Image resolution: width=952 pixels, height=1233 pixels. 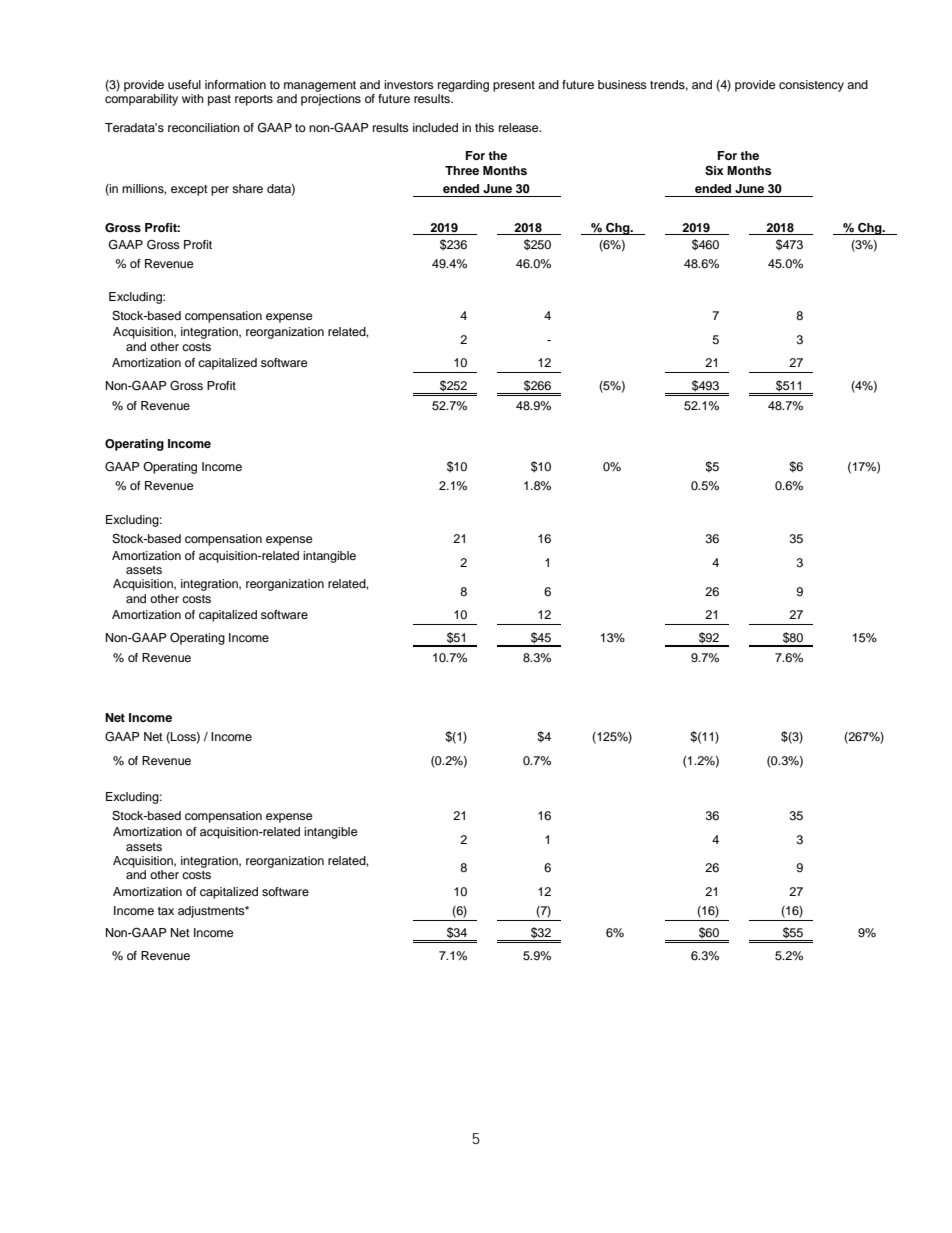 I want to click on Six, so click(x=714, y=171).
